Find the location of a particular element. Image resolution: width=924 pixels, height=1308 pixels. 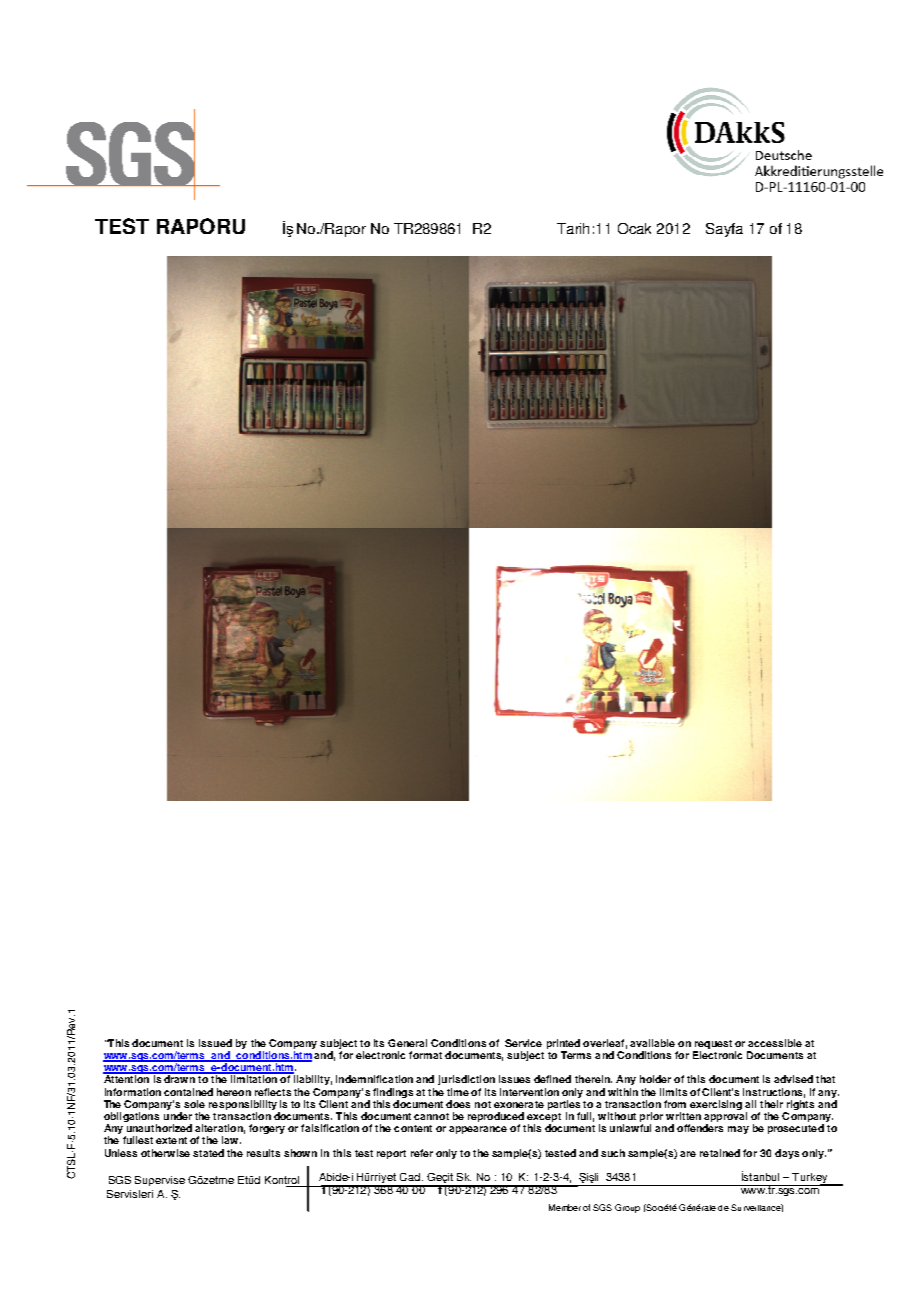

unauthorized is located at coordinates (159, 1128).
